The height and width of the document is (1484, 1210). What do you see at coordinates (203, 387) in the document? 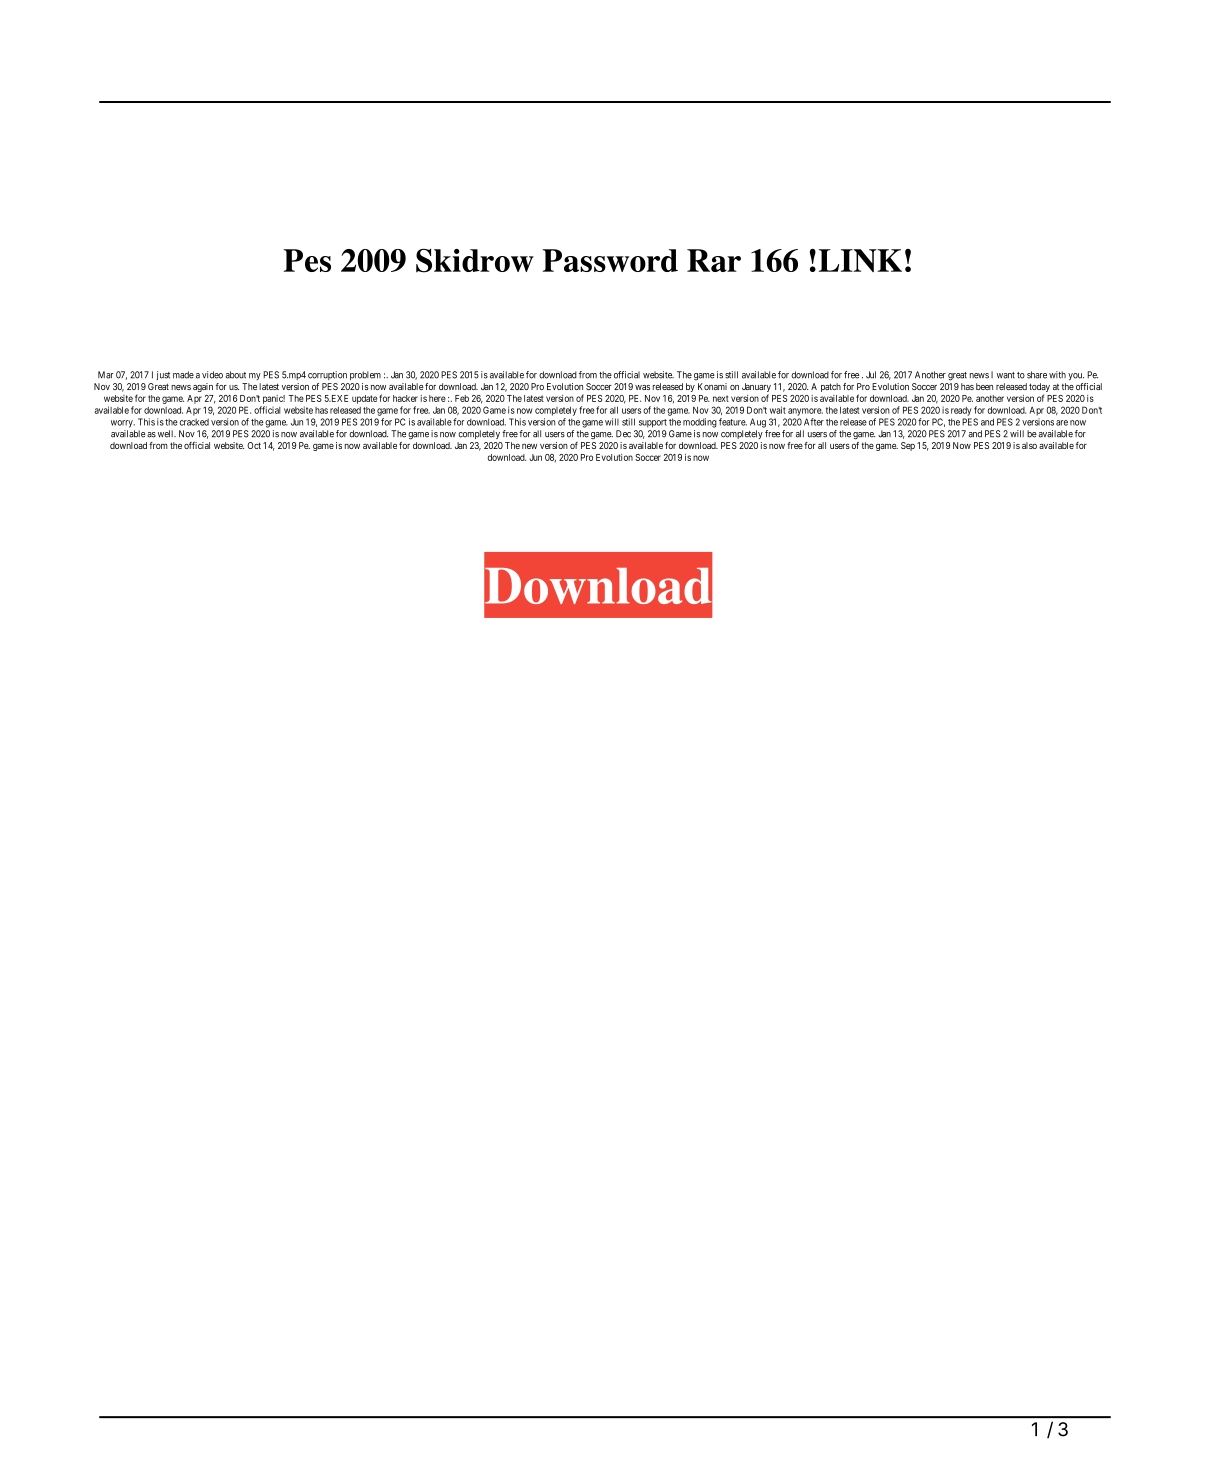
I see `again` at bounding box center [203, 387].
